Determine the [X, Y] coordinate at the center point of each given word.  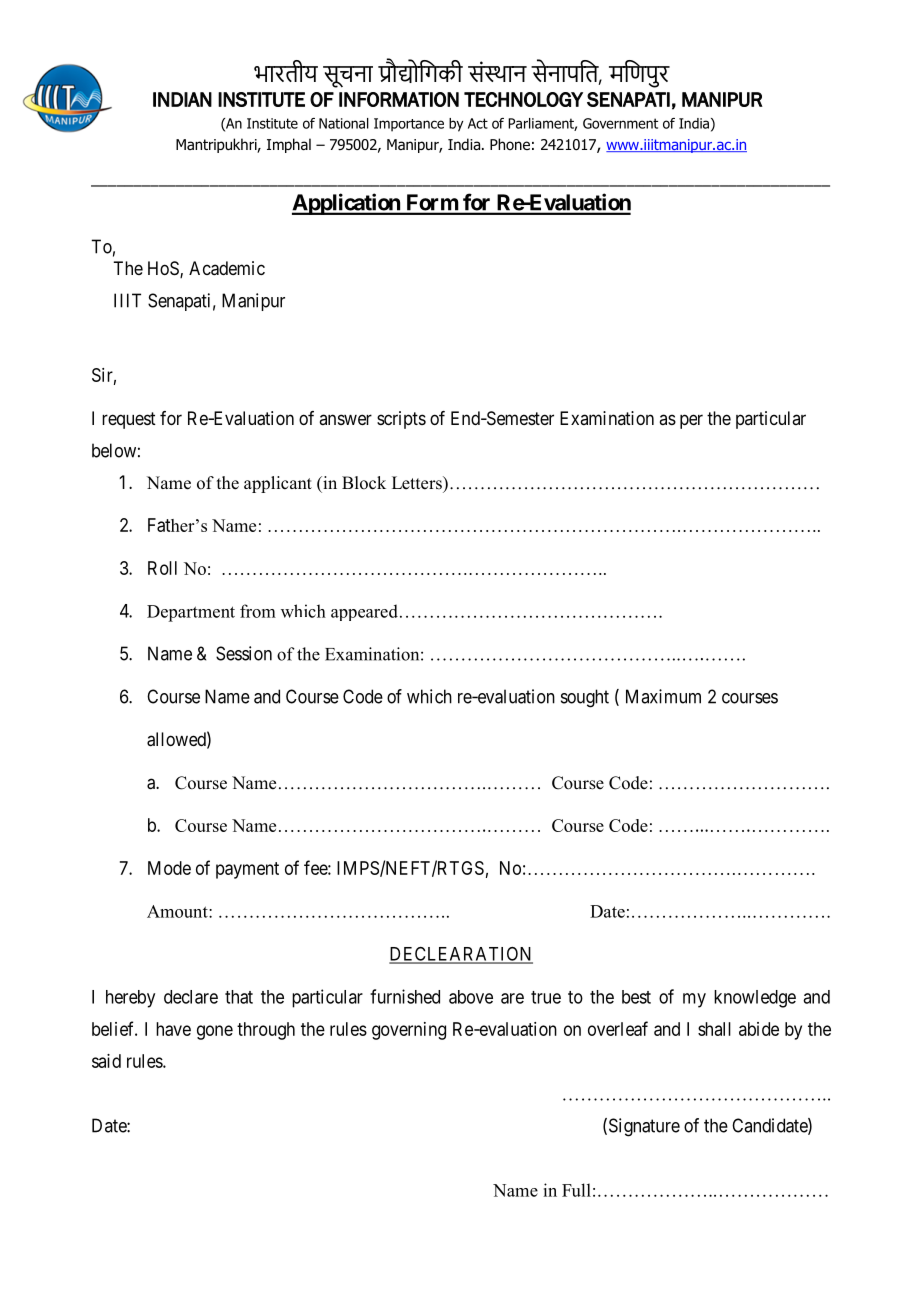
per [691, 421]
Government [620, 123]
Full [576, 1190]
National [344, 123]
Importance [409, 125]
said [106, 1061]
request [129, 420]
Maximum [663, 696]
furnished [405, 996]
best [636, 997]
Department [191, 613]
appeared [364, 612]
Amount [178, 911]
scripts [401, 420]
